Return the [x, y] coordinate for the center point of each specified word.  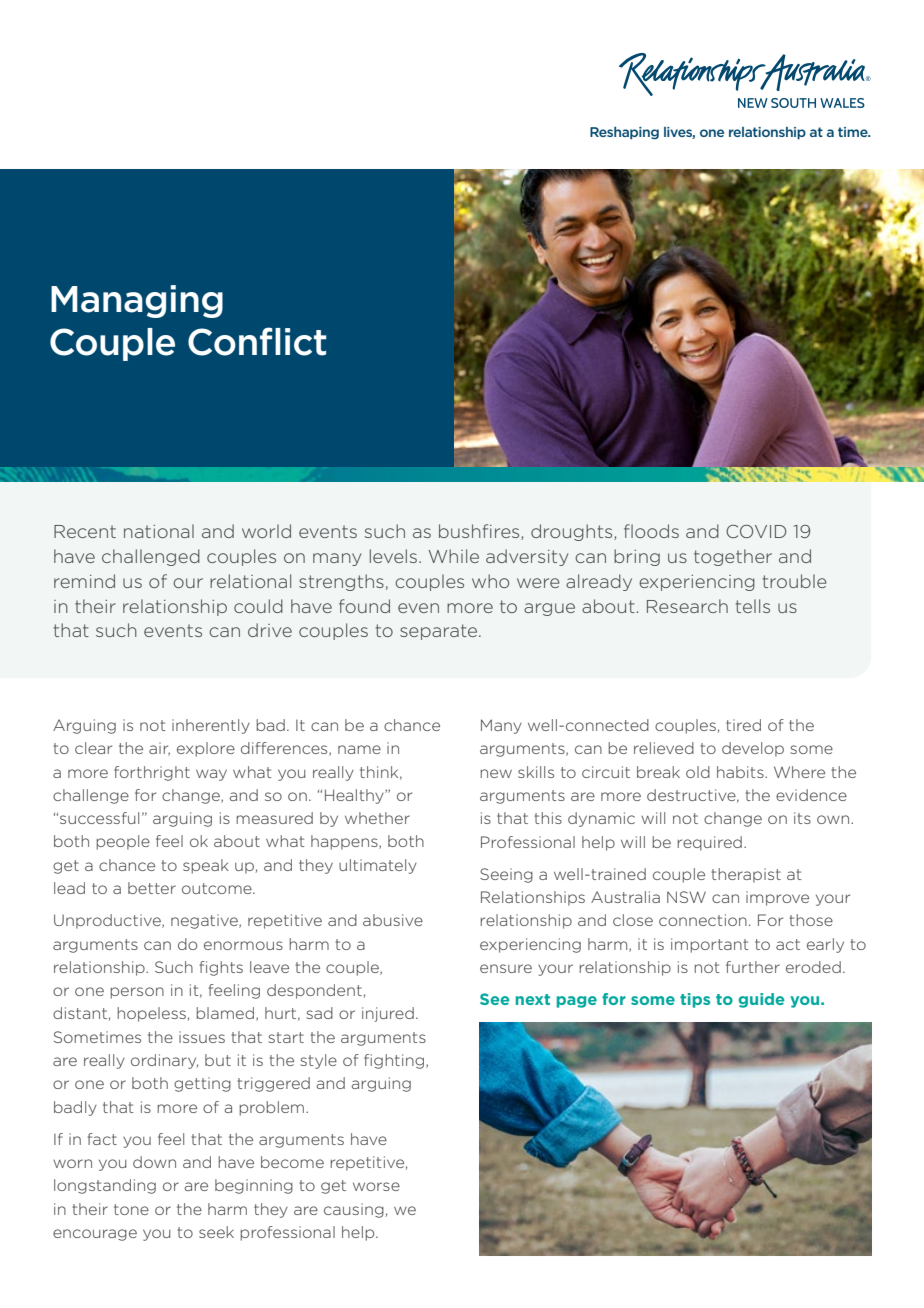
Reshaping [624, 133]
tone [131, 1209]
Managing [137, 301]
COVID [756, 531]
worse [376, 1186]
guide [761, 1000]
